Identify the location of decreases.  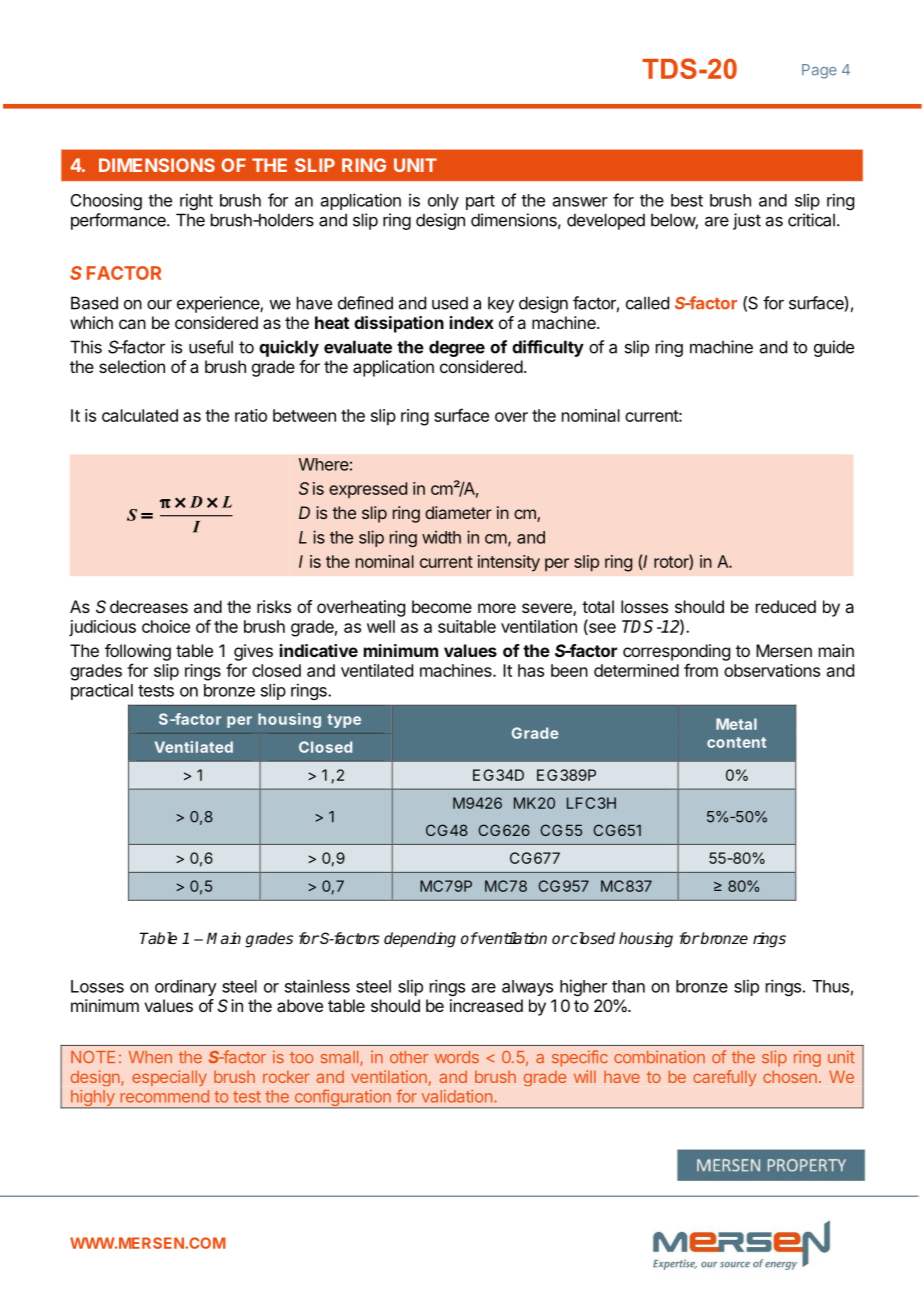
(149, 606).
